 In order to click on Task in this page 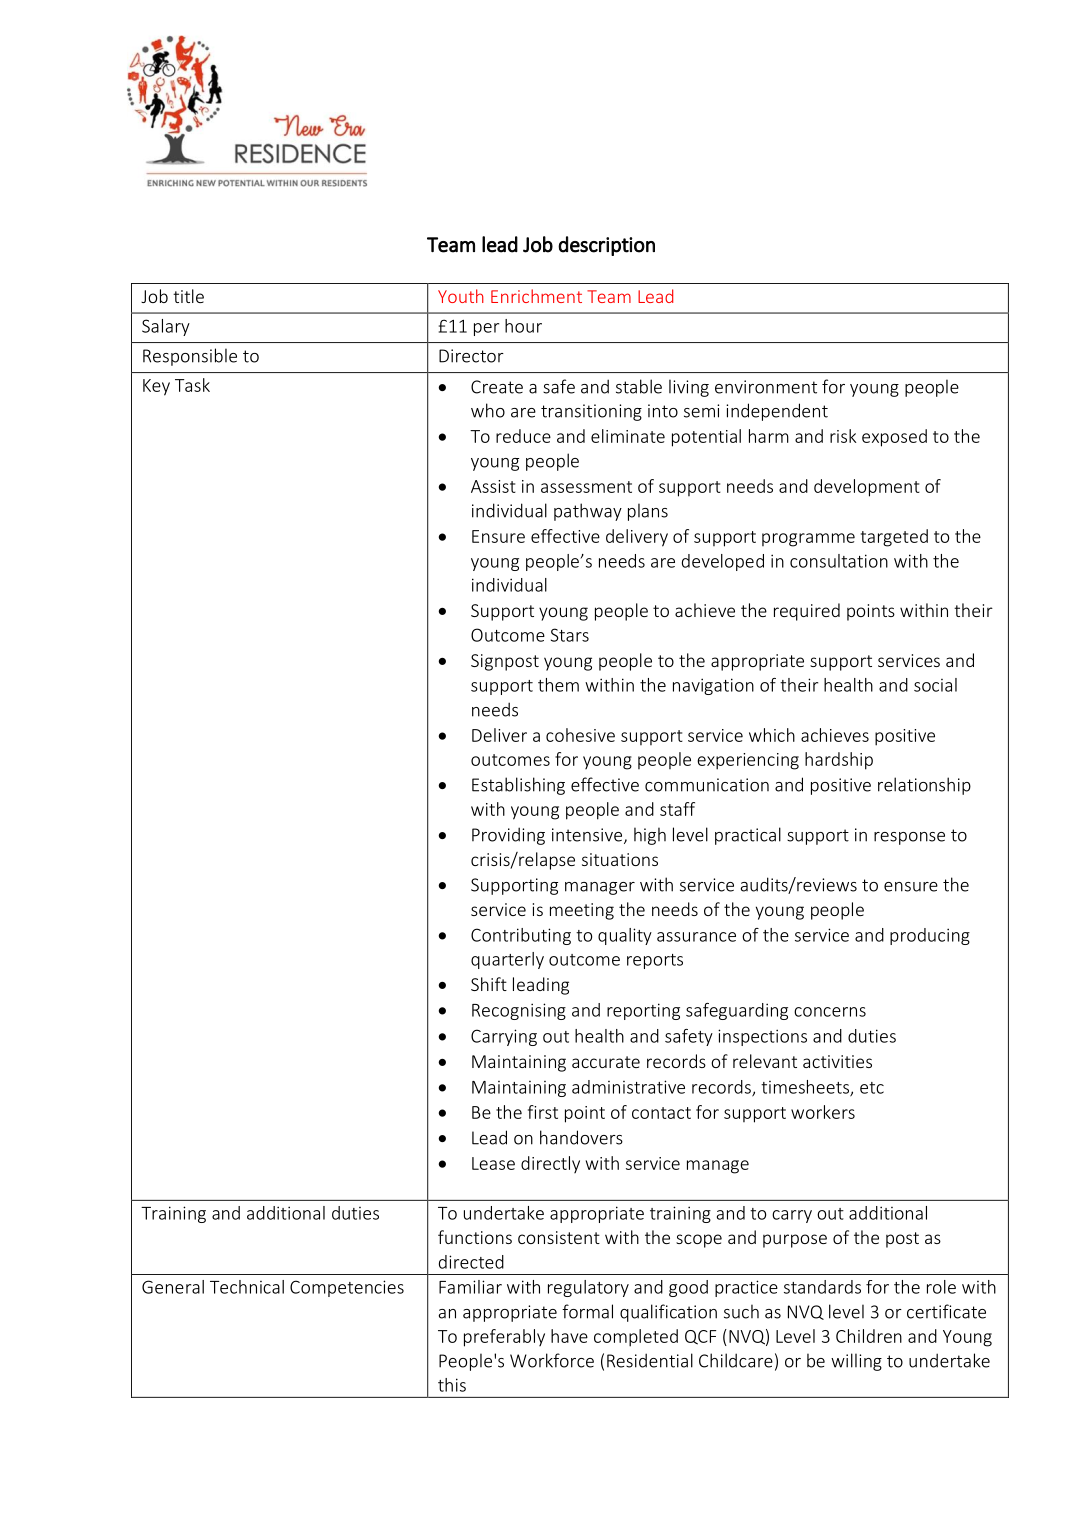, I will do `click(192, 385)`.
